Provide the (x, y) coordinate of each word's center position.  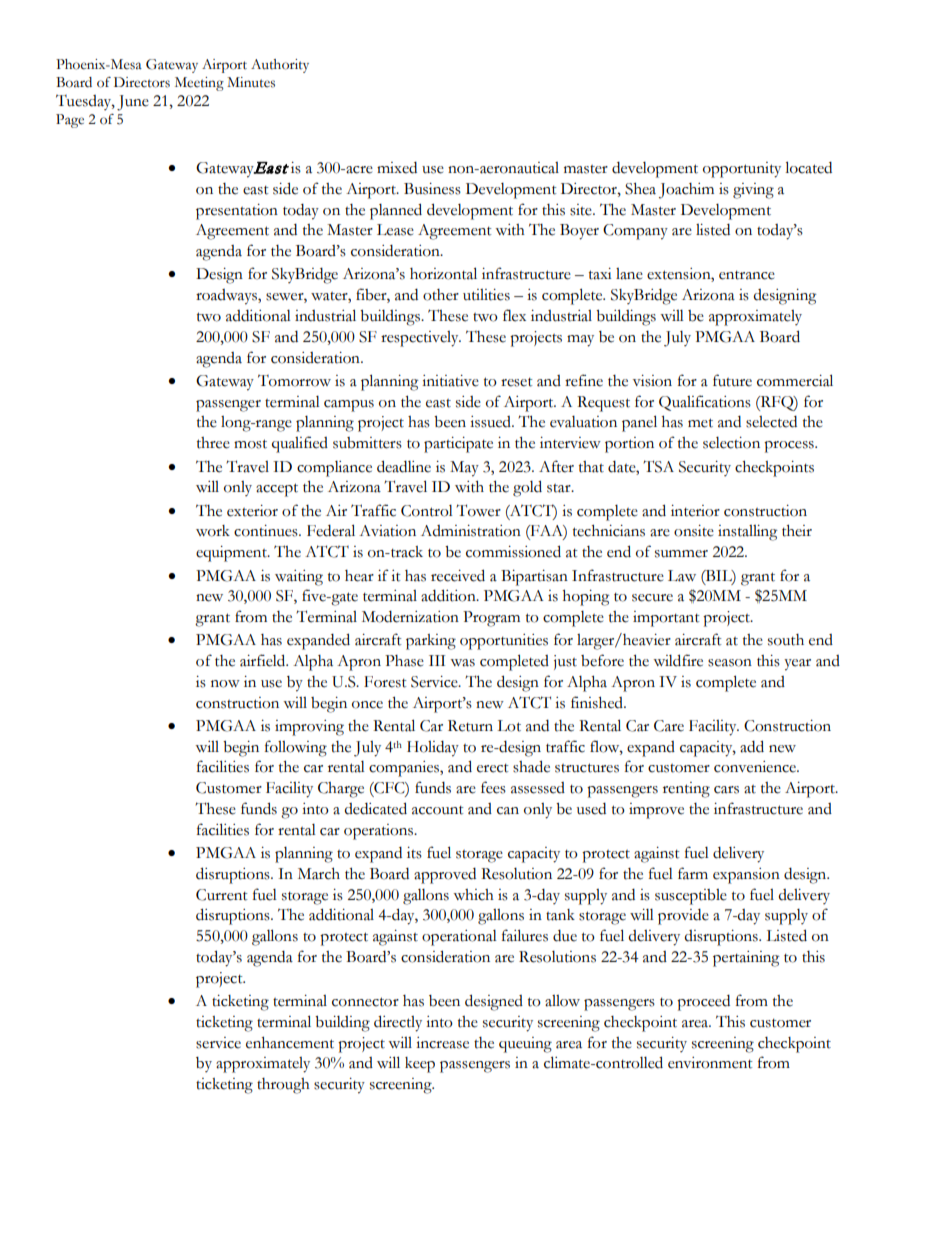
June (133, 103)
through (283, 1086)
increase (442, 1043)
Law (682, 576)
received (458, 575)
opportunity (742, 170)
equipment (232, 554)
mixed (397, 168)
